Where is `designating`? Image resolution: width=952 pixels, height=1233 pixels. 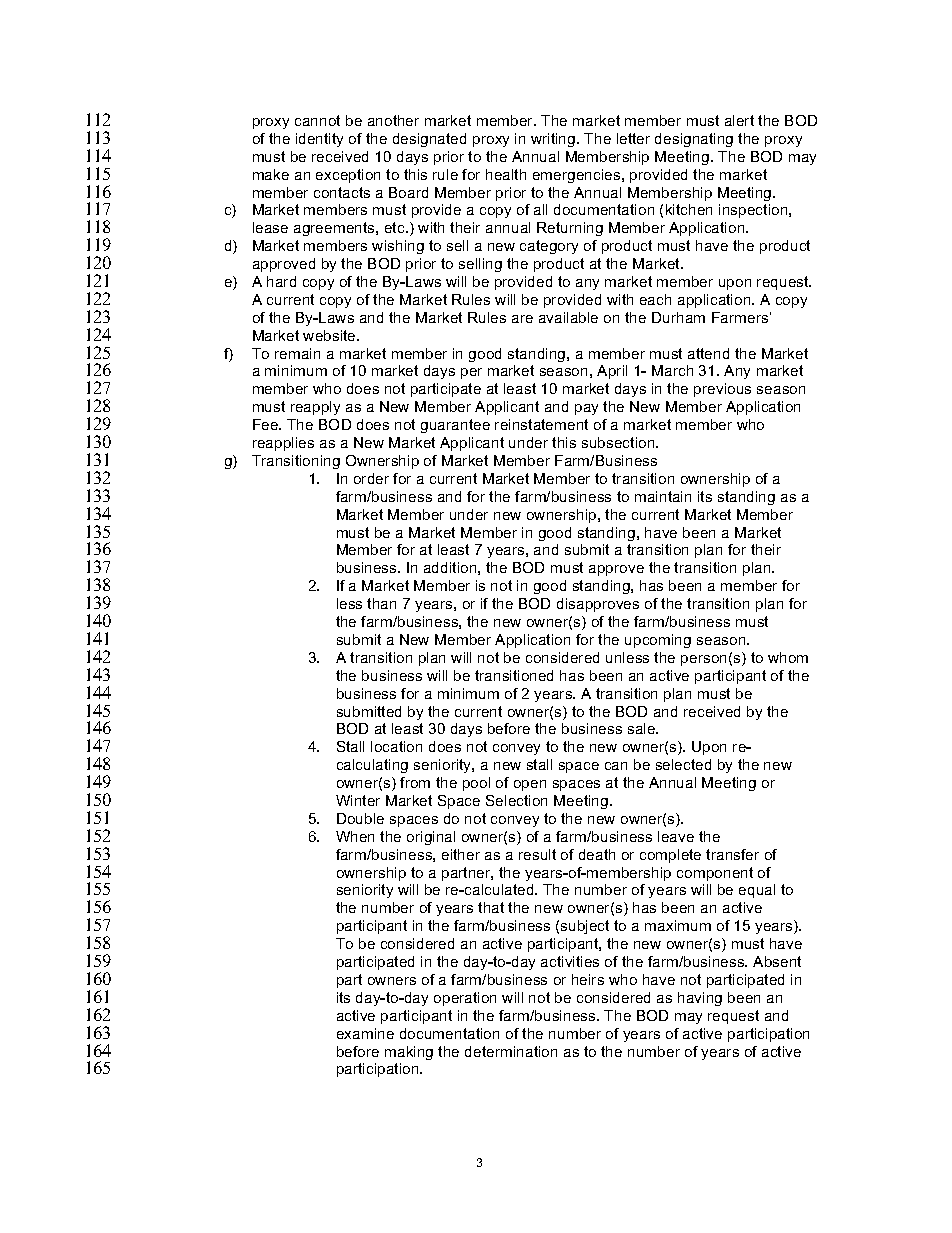
designating is located at coordinates (694, 140).
